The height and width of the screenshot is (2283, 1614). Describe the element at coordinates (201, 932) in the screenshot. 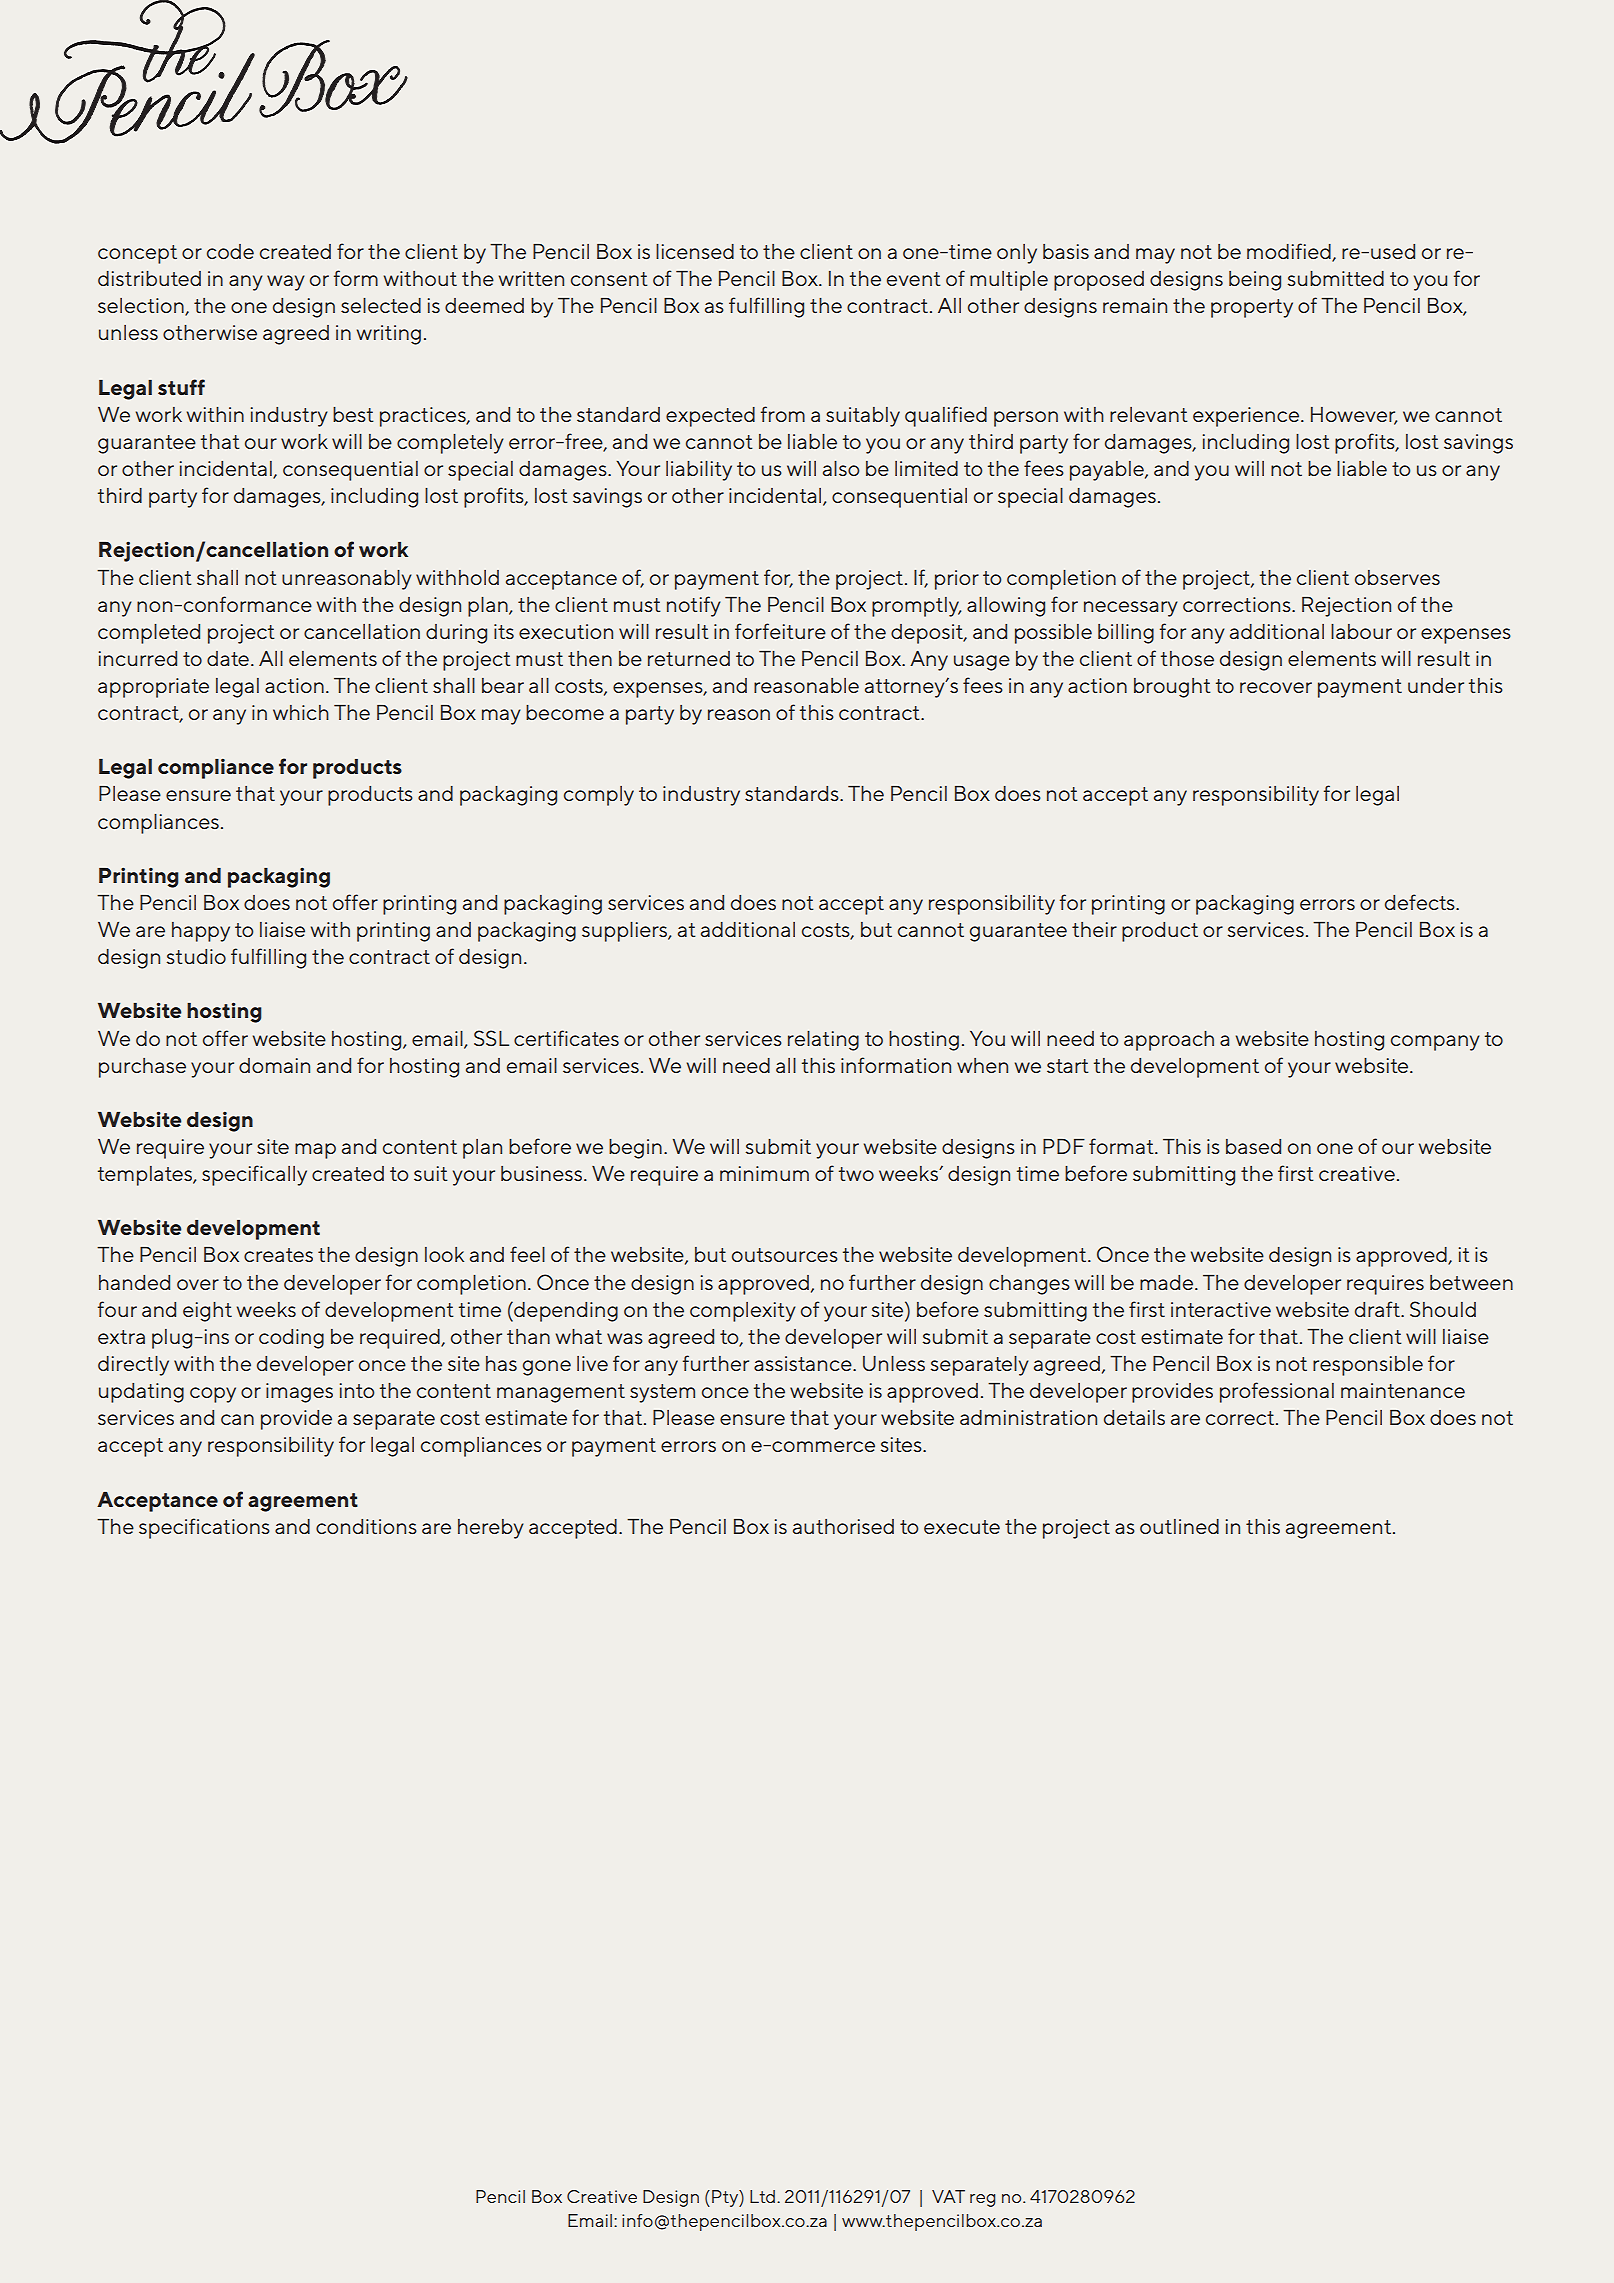

I see `happy` at that location.
